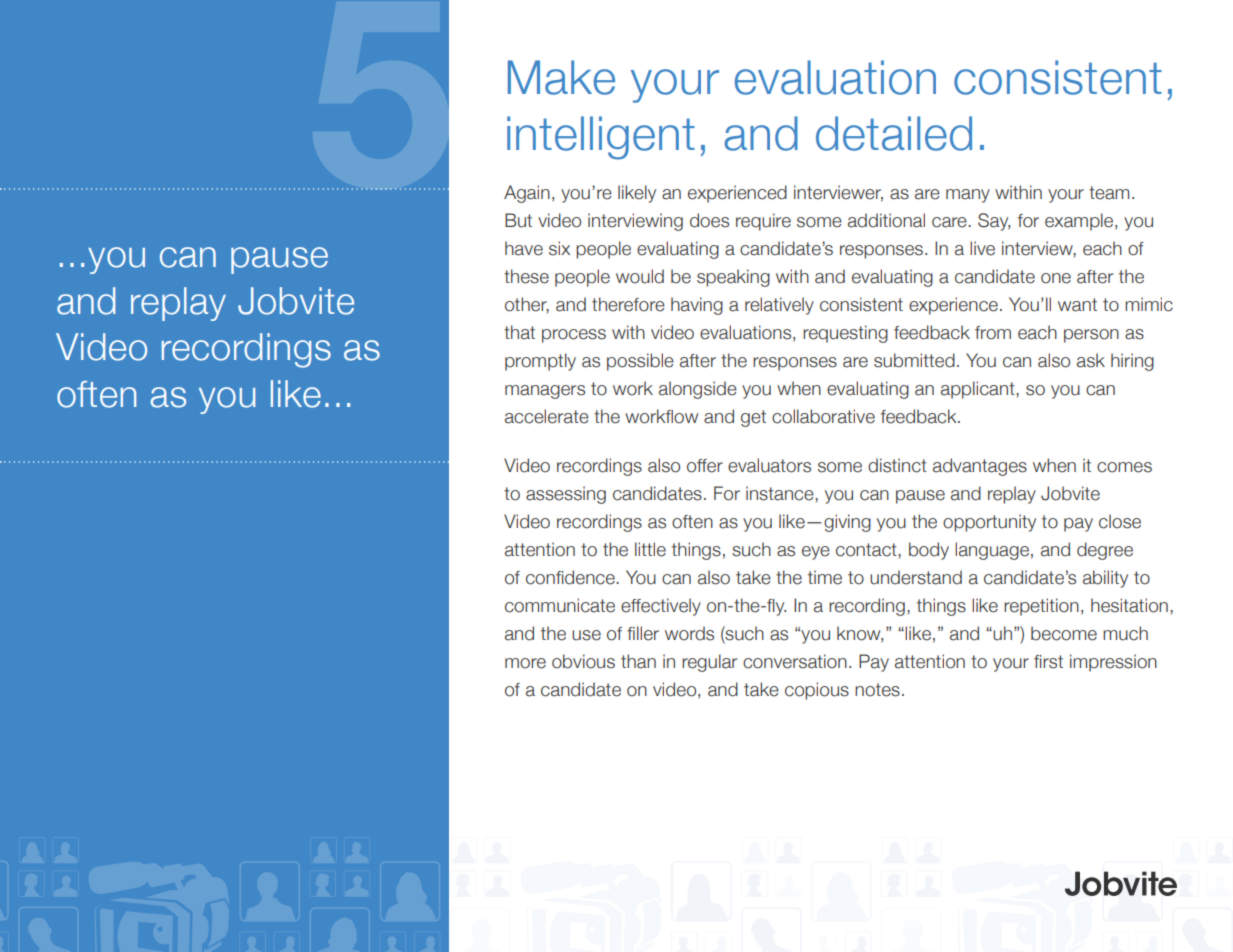  I want to click on Make, so click(561, 77).
